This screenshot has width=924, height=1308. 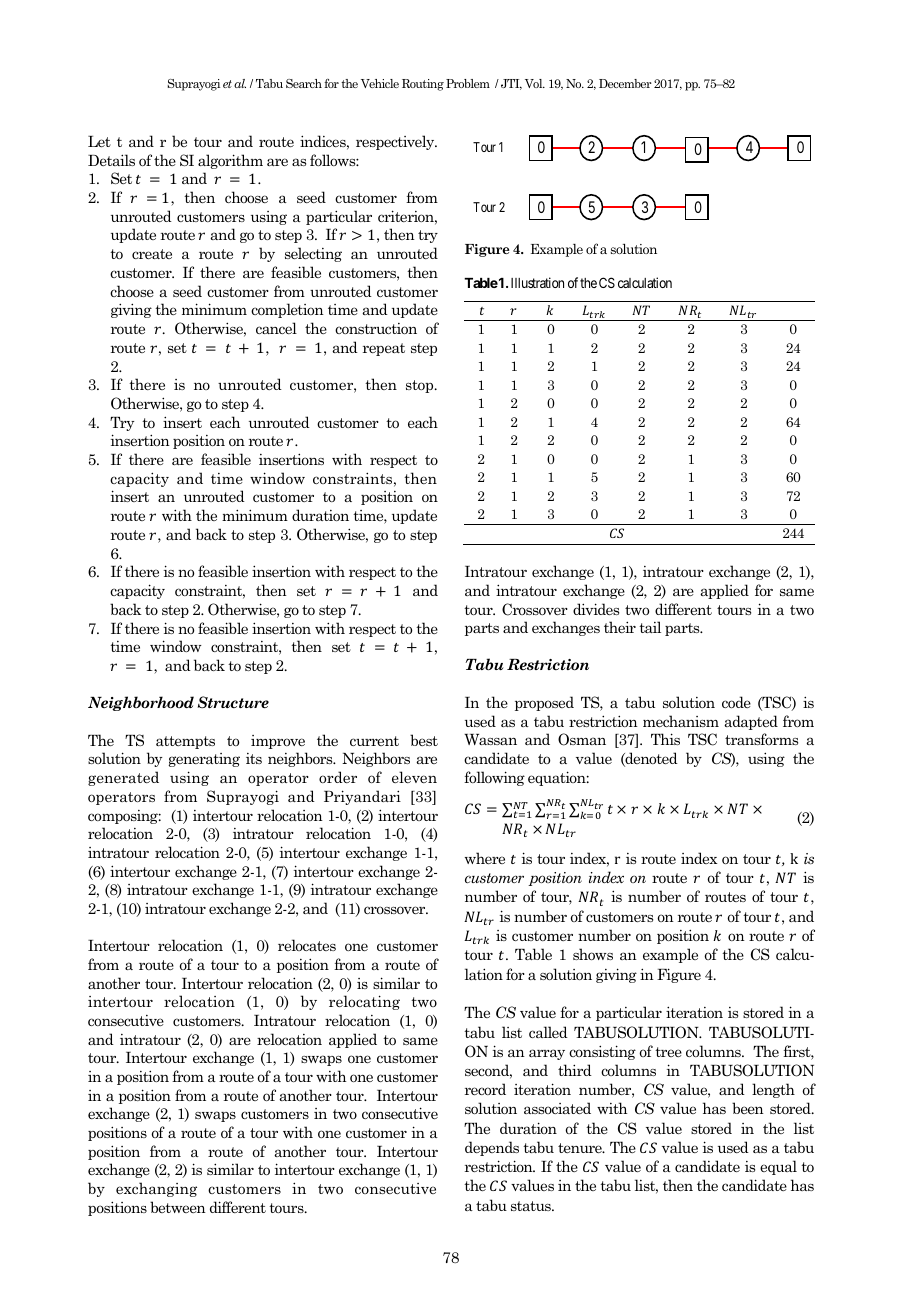 I want to click on between, so click(x=178, y=1207).
